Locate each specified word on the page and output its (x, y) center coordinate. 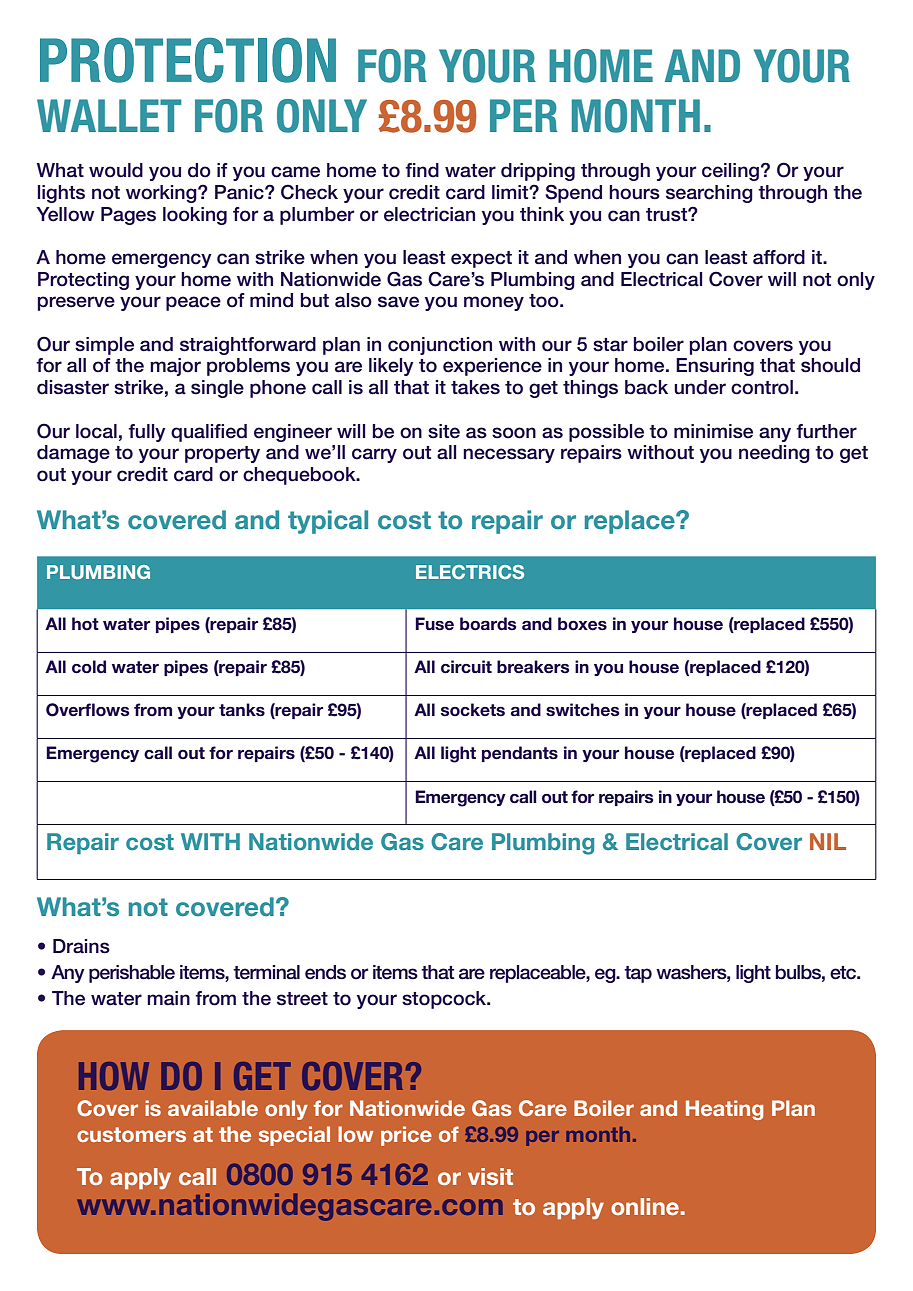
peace (193, 303)
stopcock (445, 1000)
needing (774, 454)
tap (638, 974)
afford (779, 257)
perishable (132, 974)
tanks (242, 710)
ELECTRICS (470, 572)
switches (582, 710)
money (494, 303)
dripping (538, 172)
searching (709, 194)
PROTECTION (188, 60)
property (222, 454)
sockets (473, 709)
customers (131, 1134)
